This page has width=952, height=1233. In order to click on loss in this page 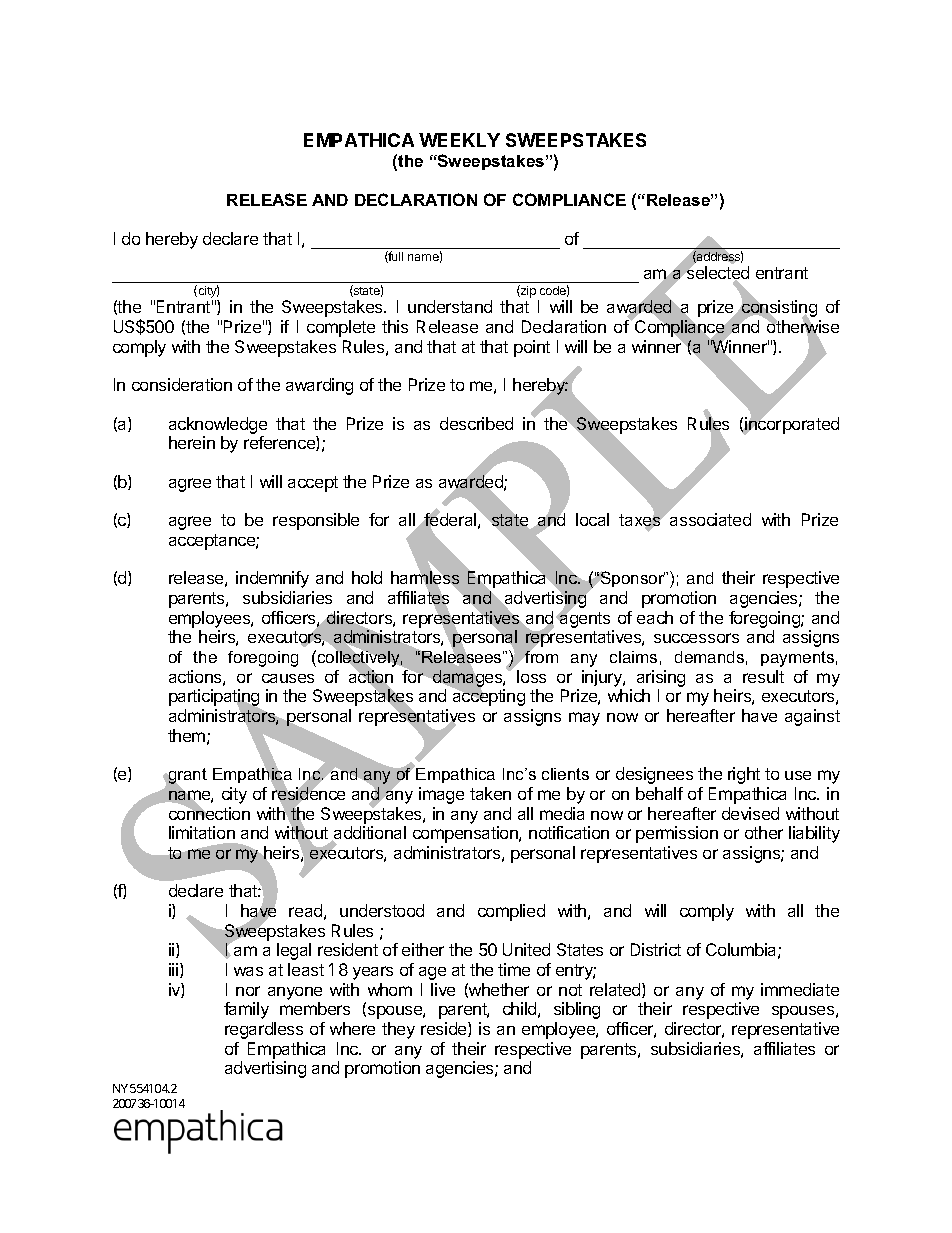, I will do `click(531, 676)`.
